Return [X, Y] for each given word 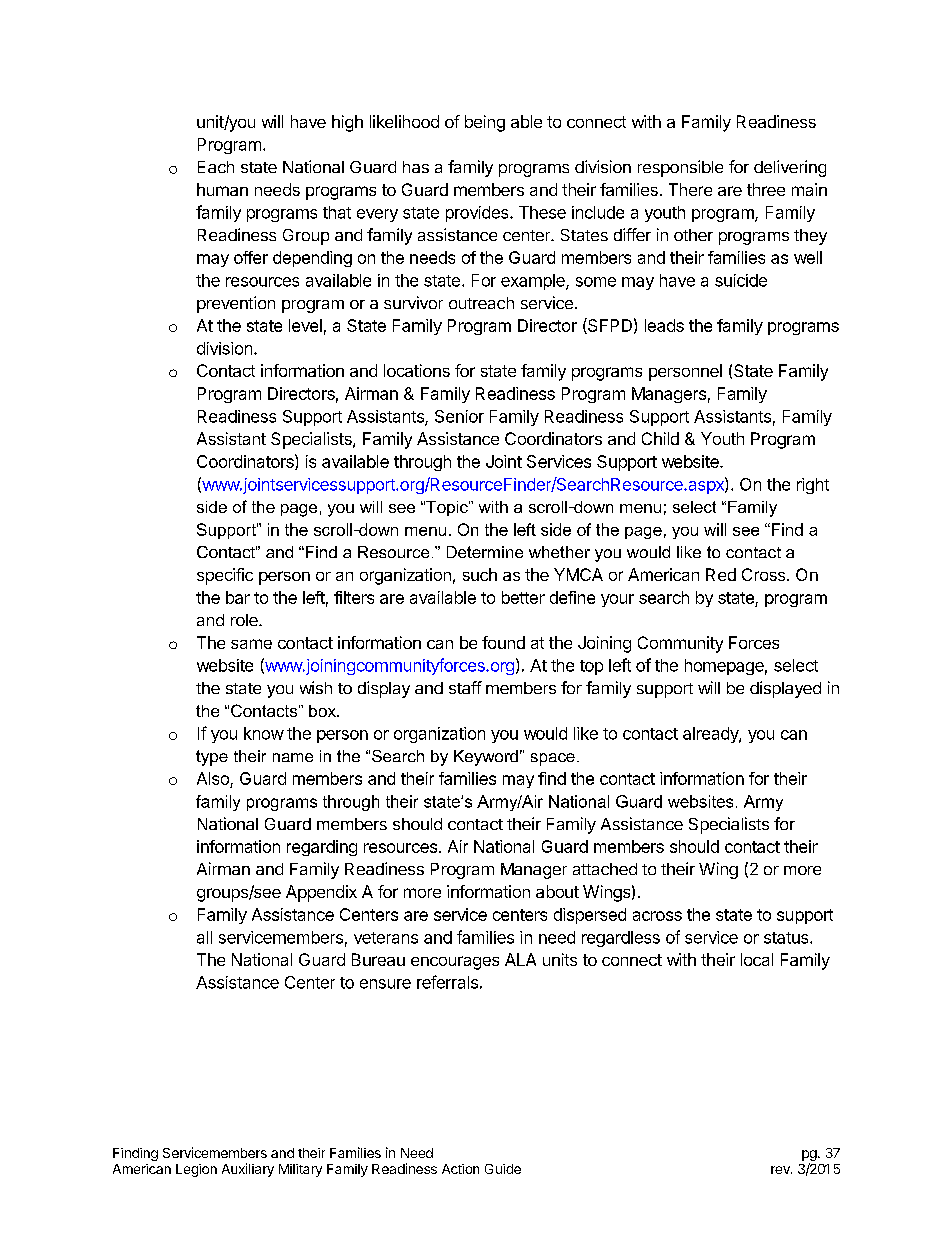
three [766, 189]
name [293, 757]
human [222, 189]
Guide [503, 1169]
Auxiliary [248, 1170]
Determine [485, 552]
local [757, 959]
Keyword [486, 758]
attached [605, 869]
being [485, 123]
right [813, 486]
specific [225, 576]
